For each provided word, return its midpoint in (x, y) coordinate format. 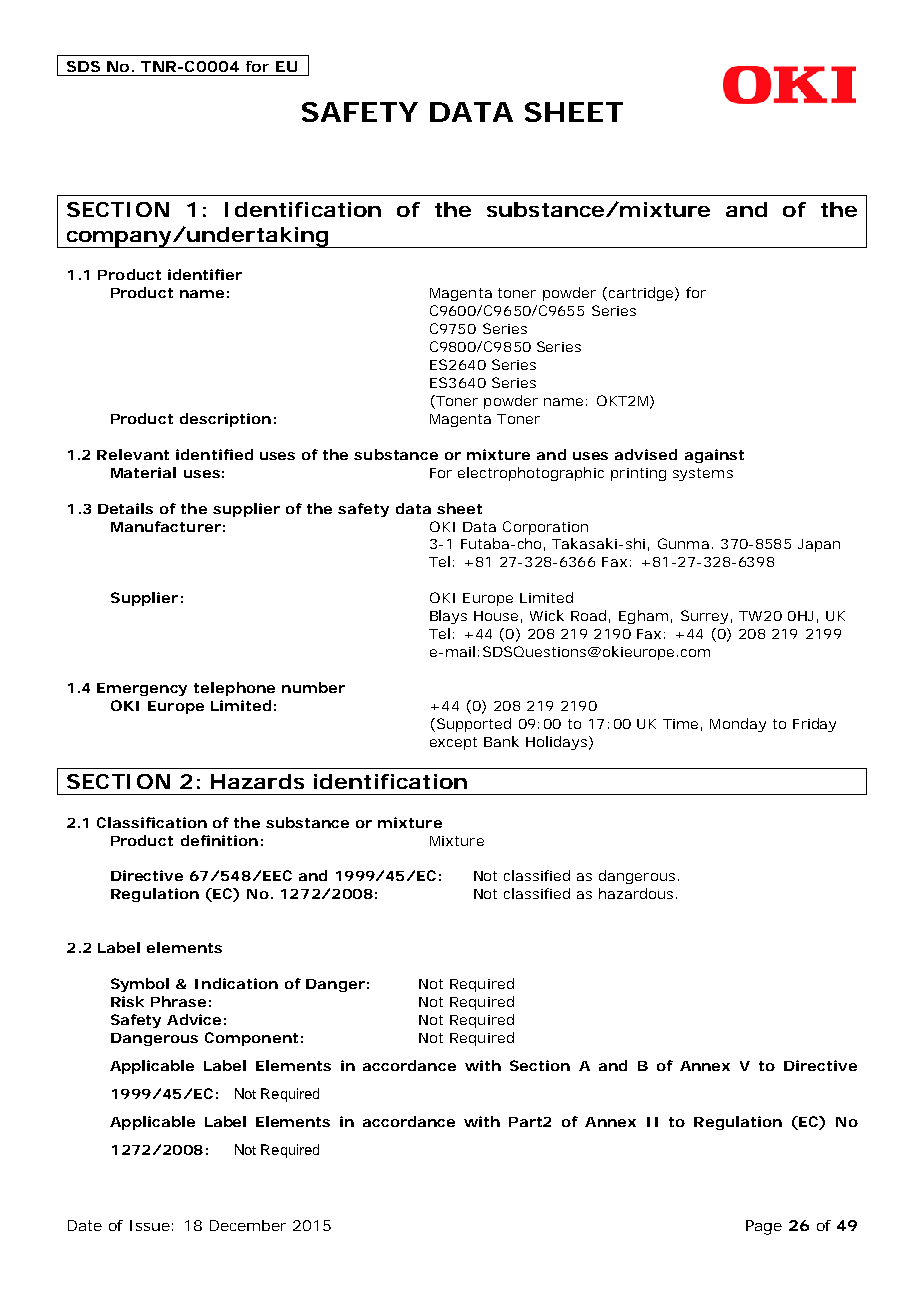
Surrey (704, 617)
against (714, 456)
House (496, 616)
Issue (150, 1225)
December (248, 1225)
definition (219, 840)
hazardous (638, 893)
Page (764, 1227)
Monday (738, 725)
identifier (205, 274)
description (225, 420)
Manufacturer (166, 526)
